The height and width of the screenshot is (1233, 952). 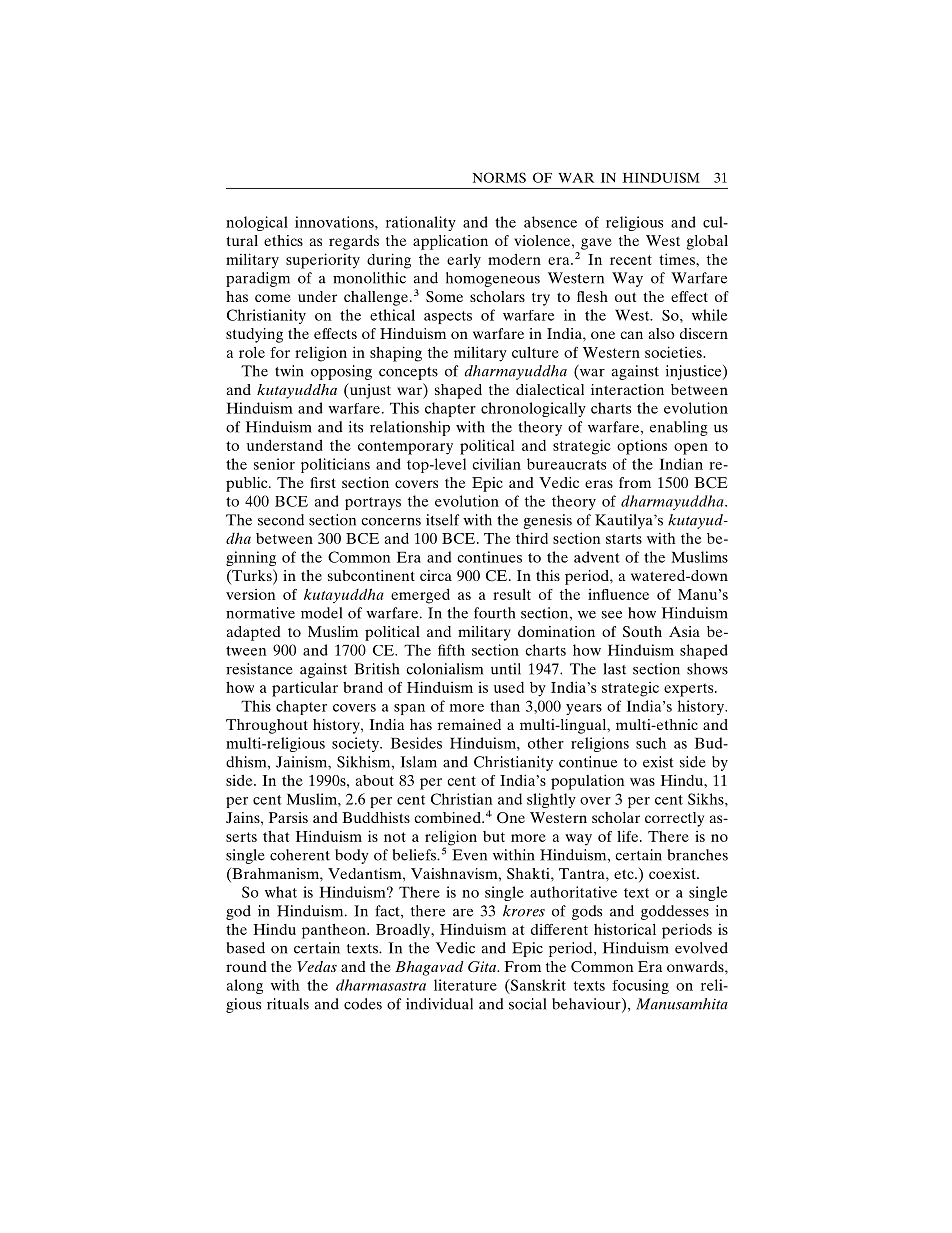 I want to click on times, so click(x=678, y=259).
